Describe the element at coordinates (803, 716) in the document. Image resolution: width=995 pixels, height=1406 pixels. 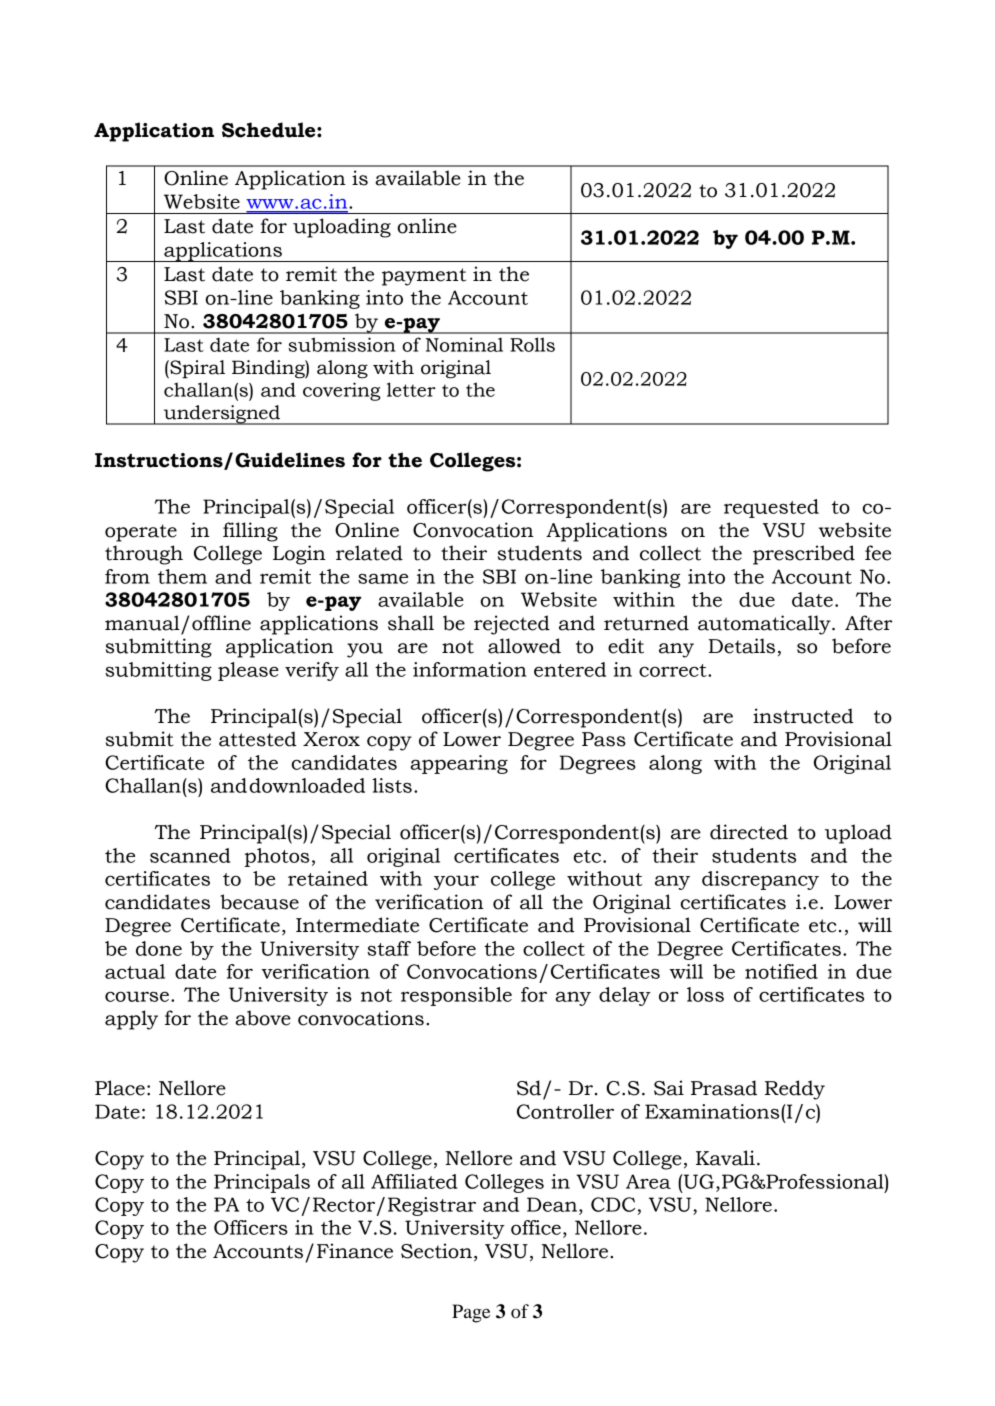
I see `instructed` at that location.
